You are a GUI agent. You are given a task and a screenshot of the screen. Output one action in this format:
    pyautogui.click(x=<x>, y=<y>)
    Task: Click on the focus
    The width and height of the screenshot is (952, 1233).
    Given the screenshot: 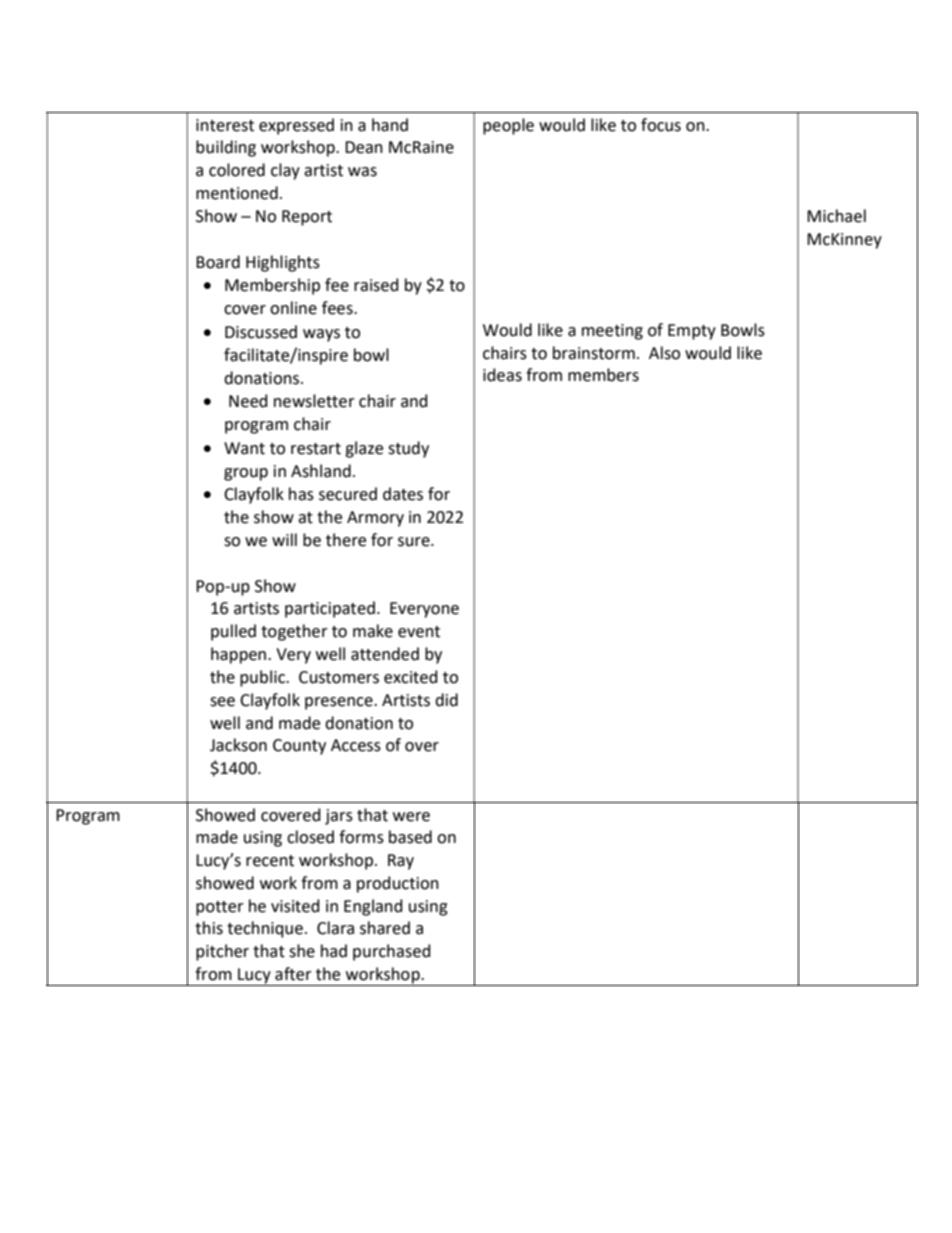 What is the action you would take?
    pyautogui.click(x=661, y=125)
